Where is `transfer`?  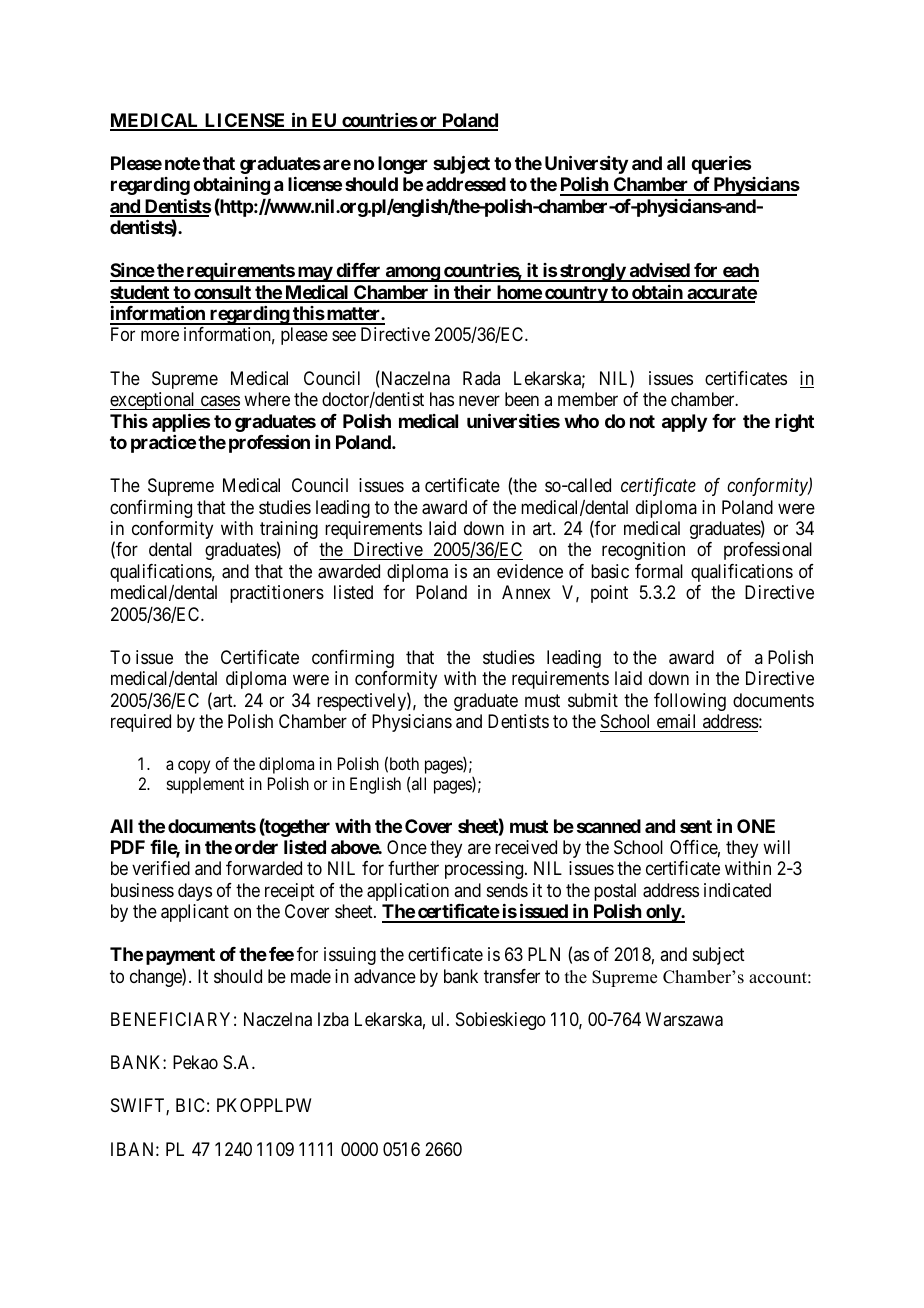 transfer is located at coordinates (512, 976).
